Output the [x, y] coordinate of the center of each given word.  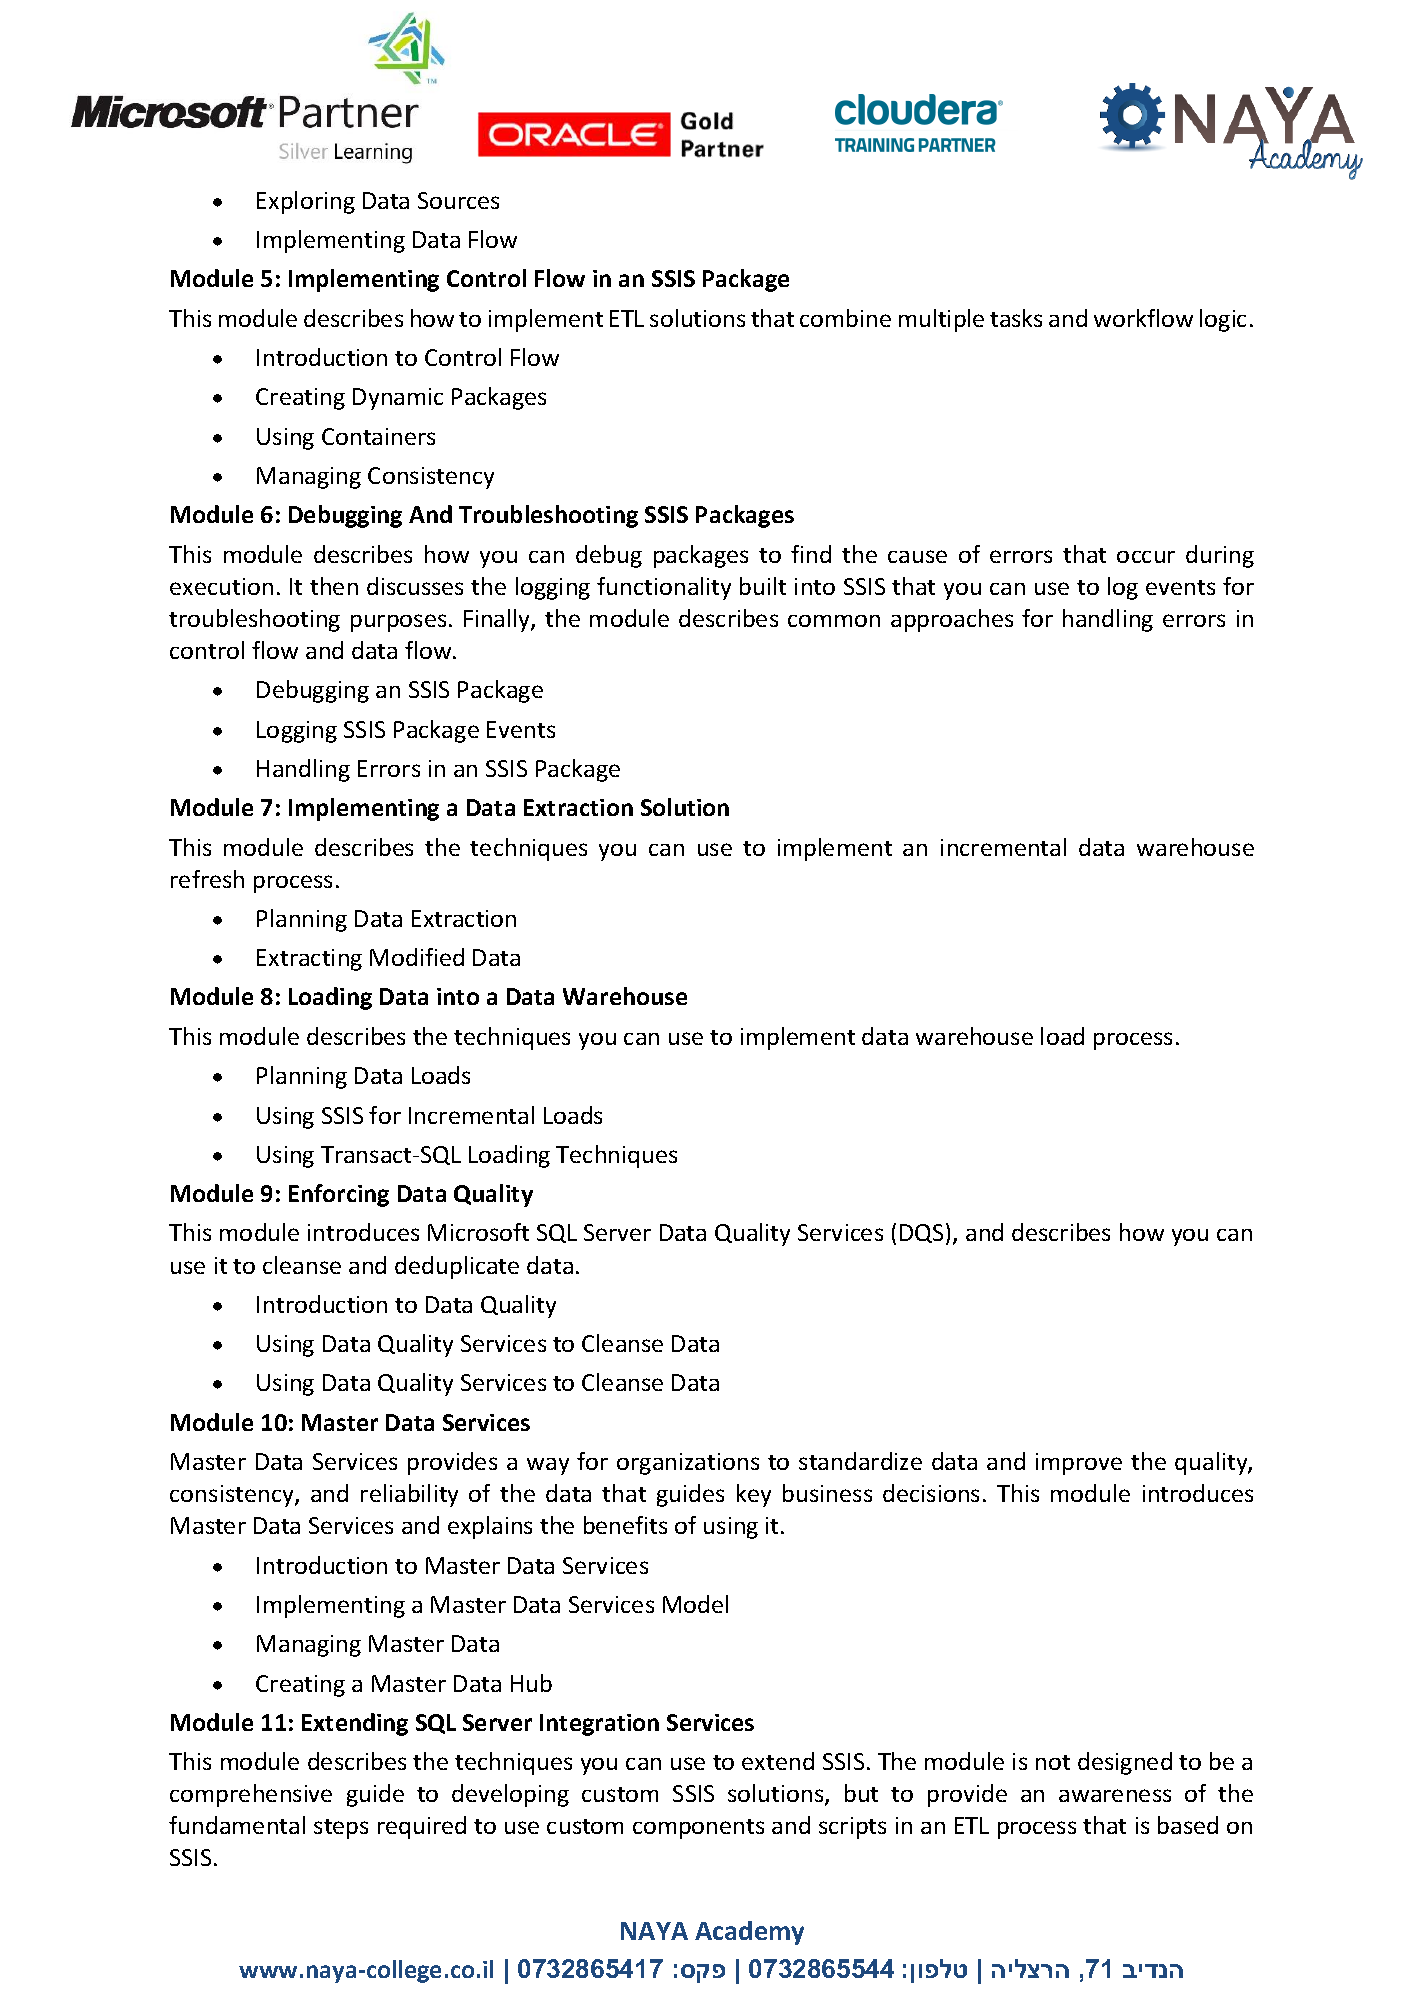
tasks [1016, 318]
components [698, 1829]
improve [1079, 1464]
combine [845, 318]
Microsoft [478, 1232]
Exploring [306, 202]
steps [341, 1829]
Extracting [309, 960]
